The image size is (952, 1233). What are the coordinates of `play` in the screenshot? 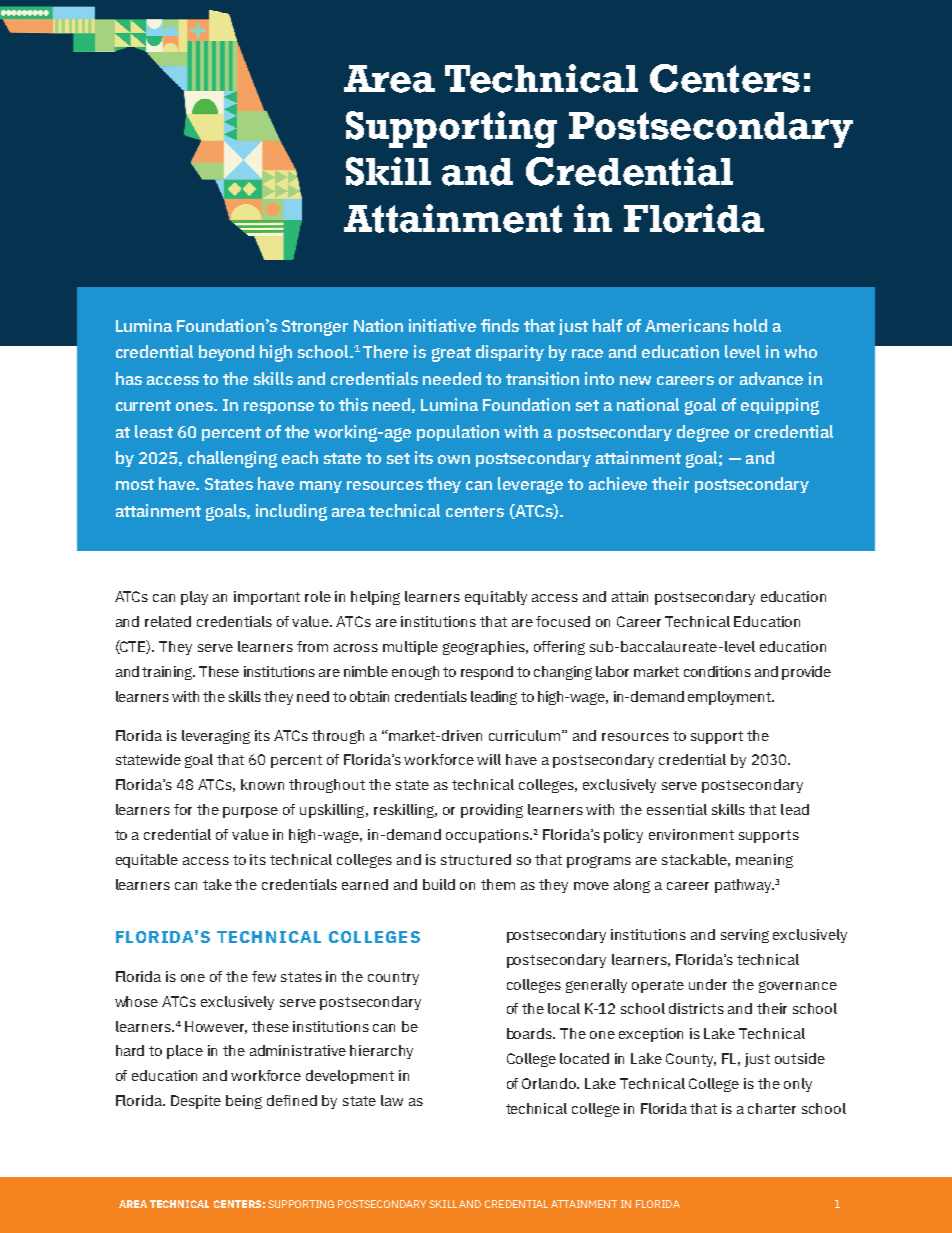 It's located at (194, 598).
